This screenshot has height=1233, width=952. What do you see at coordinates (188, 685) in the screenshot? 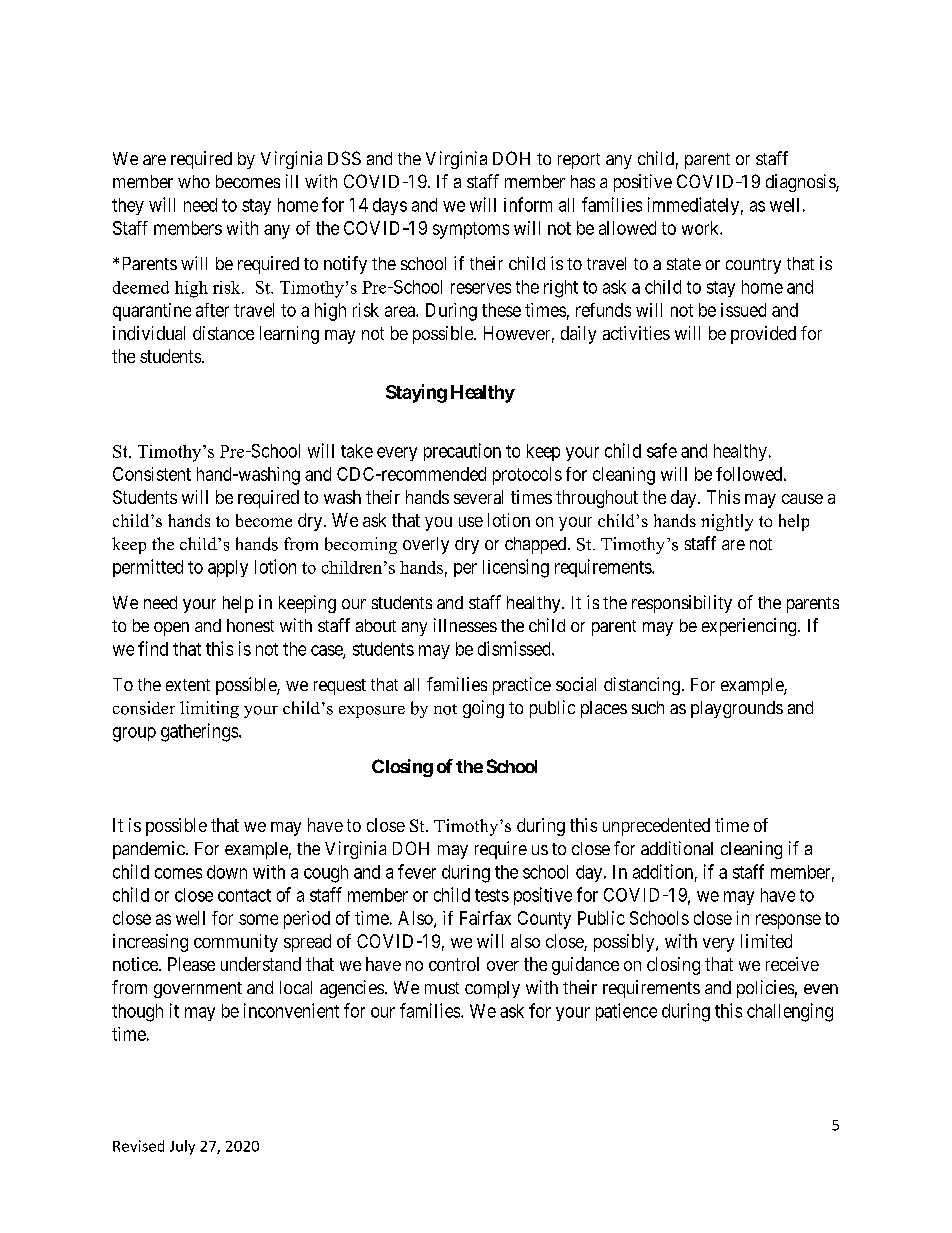
I see `extent` at bounding box center [188, 685].
